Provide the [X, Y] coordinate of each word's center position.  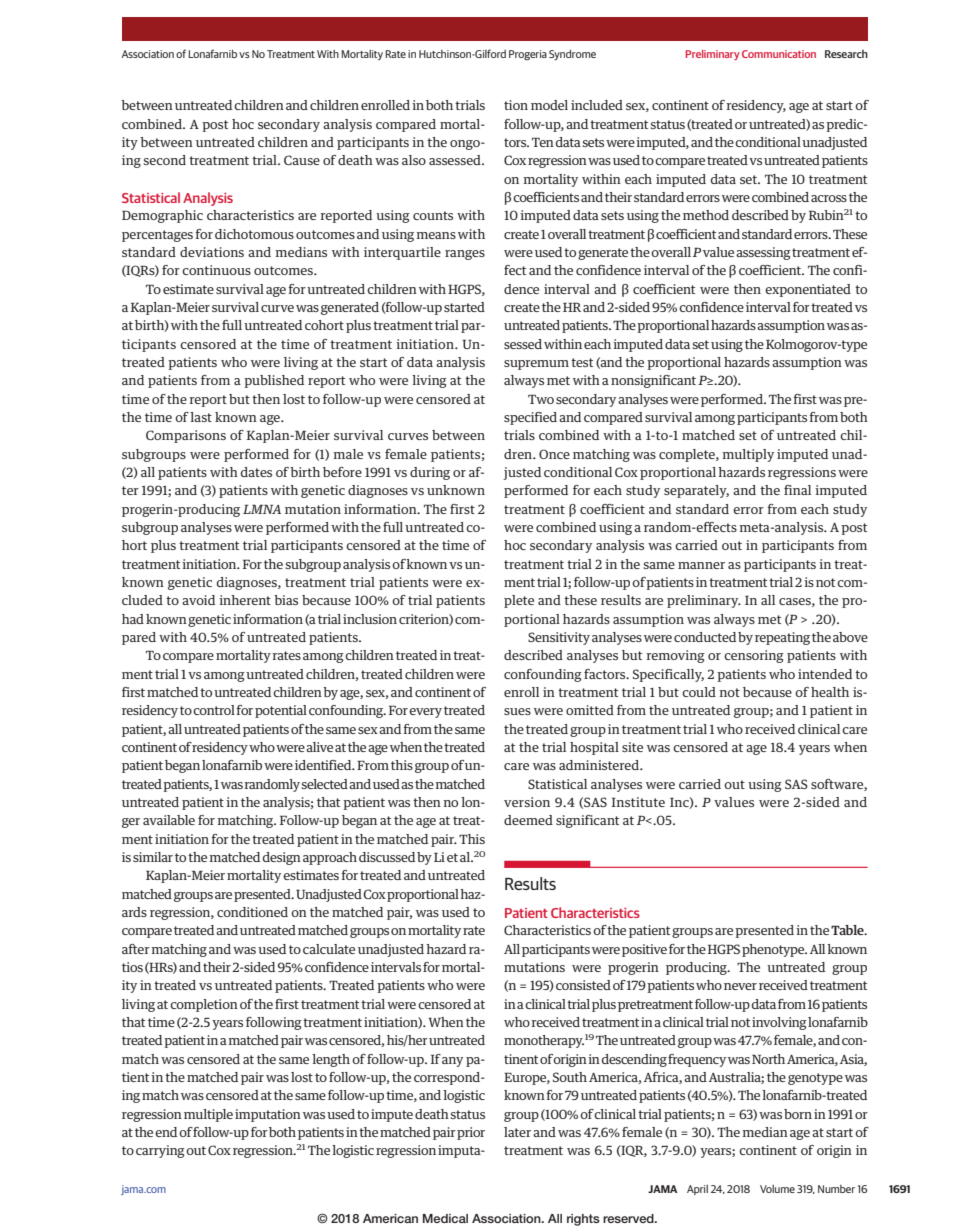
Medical [445, 1218]
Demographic [162, 216]
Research [846, 54]
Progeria [528, 55]
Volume [777, 1189]
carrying [160, 1151]
